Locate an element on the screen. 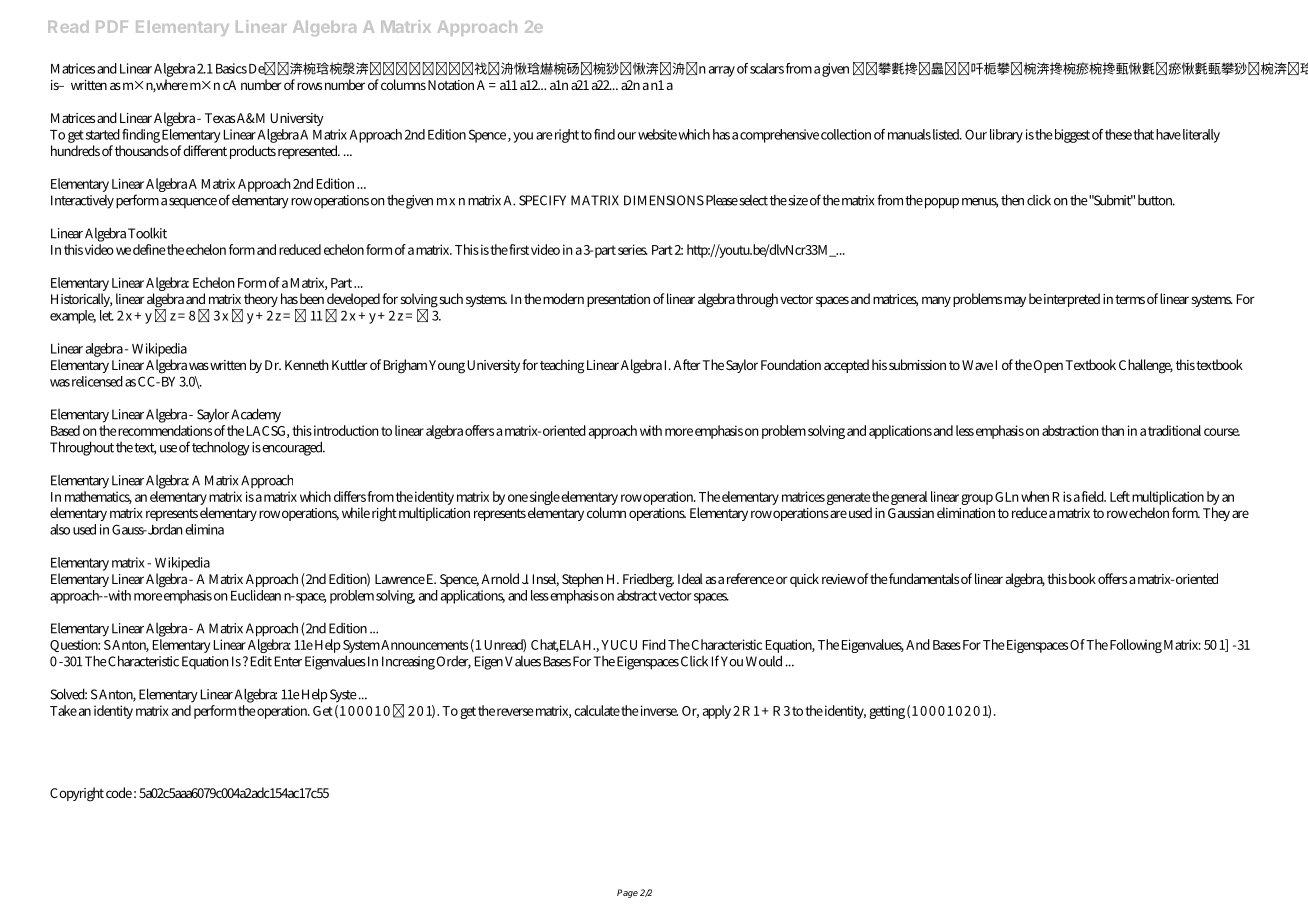 The height and width of the screenshot is (924, 1308). code is located at coordinates (119, 792).
